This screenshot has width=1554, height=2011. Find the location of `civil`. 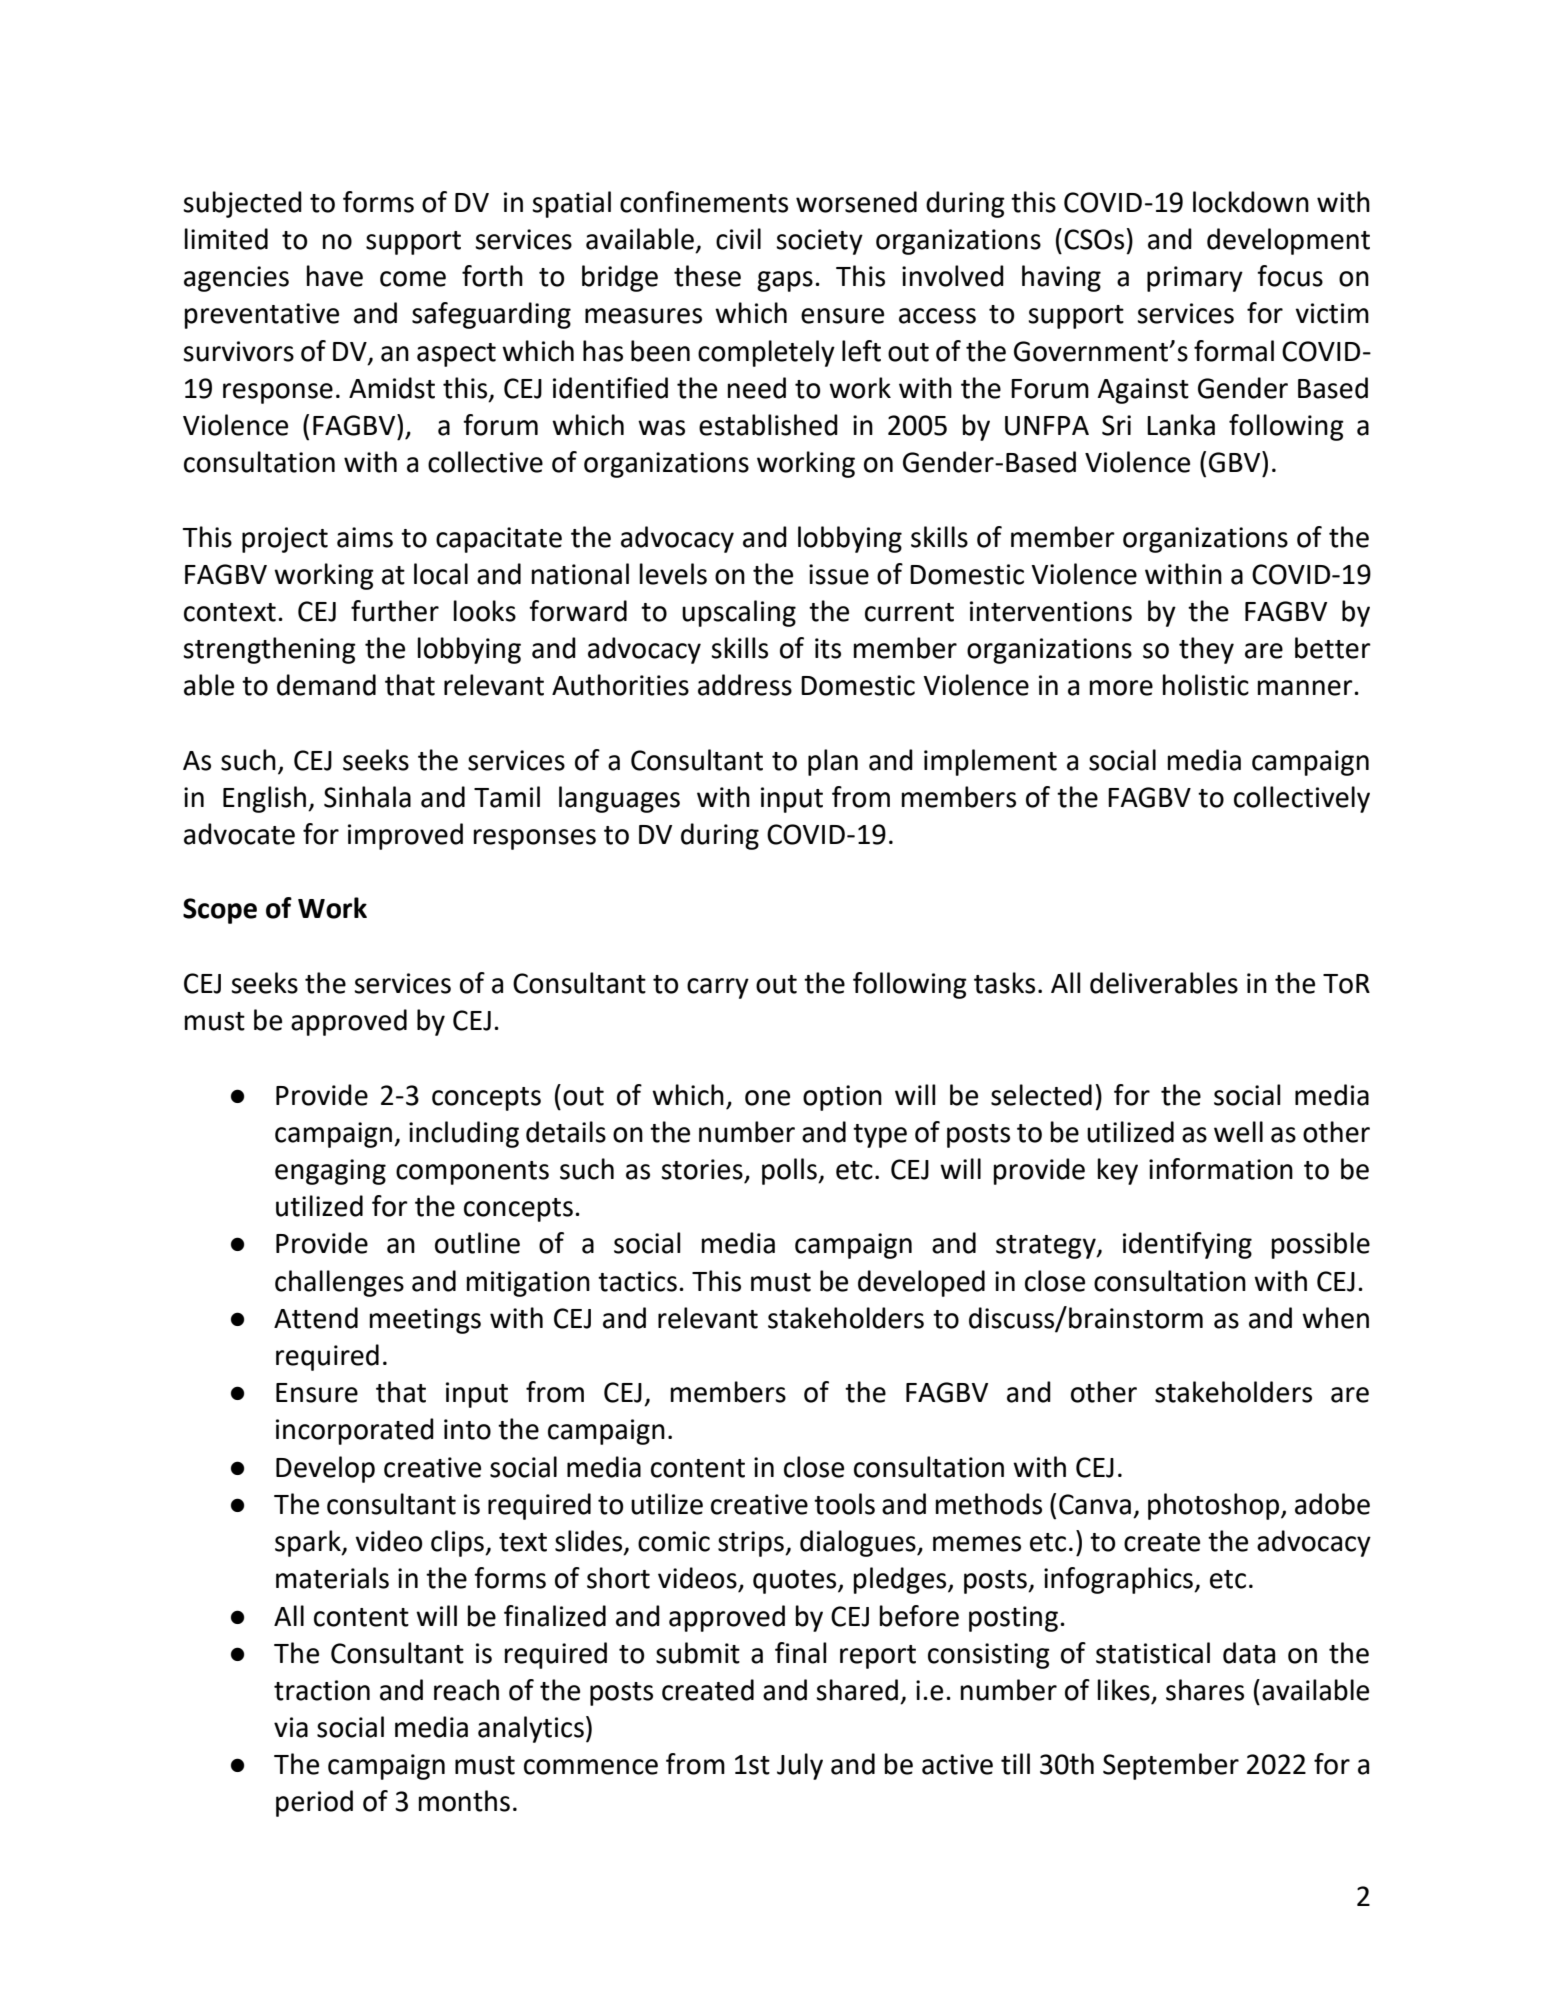

civil is located at coordinates (738, 239).
